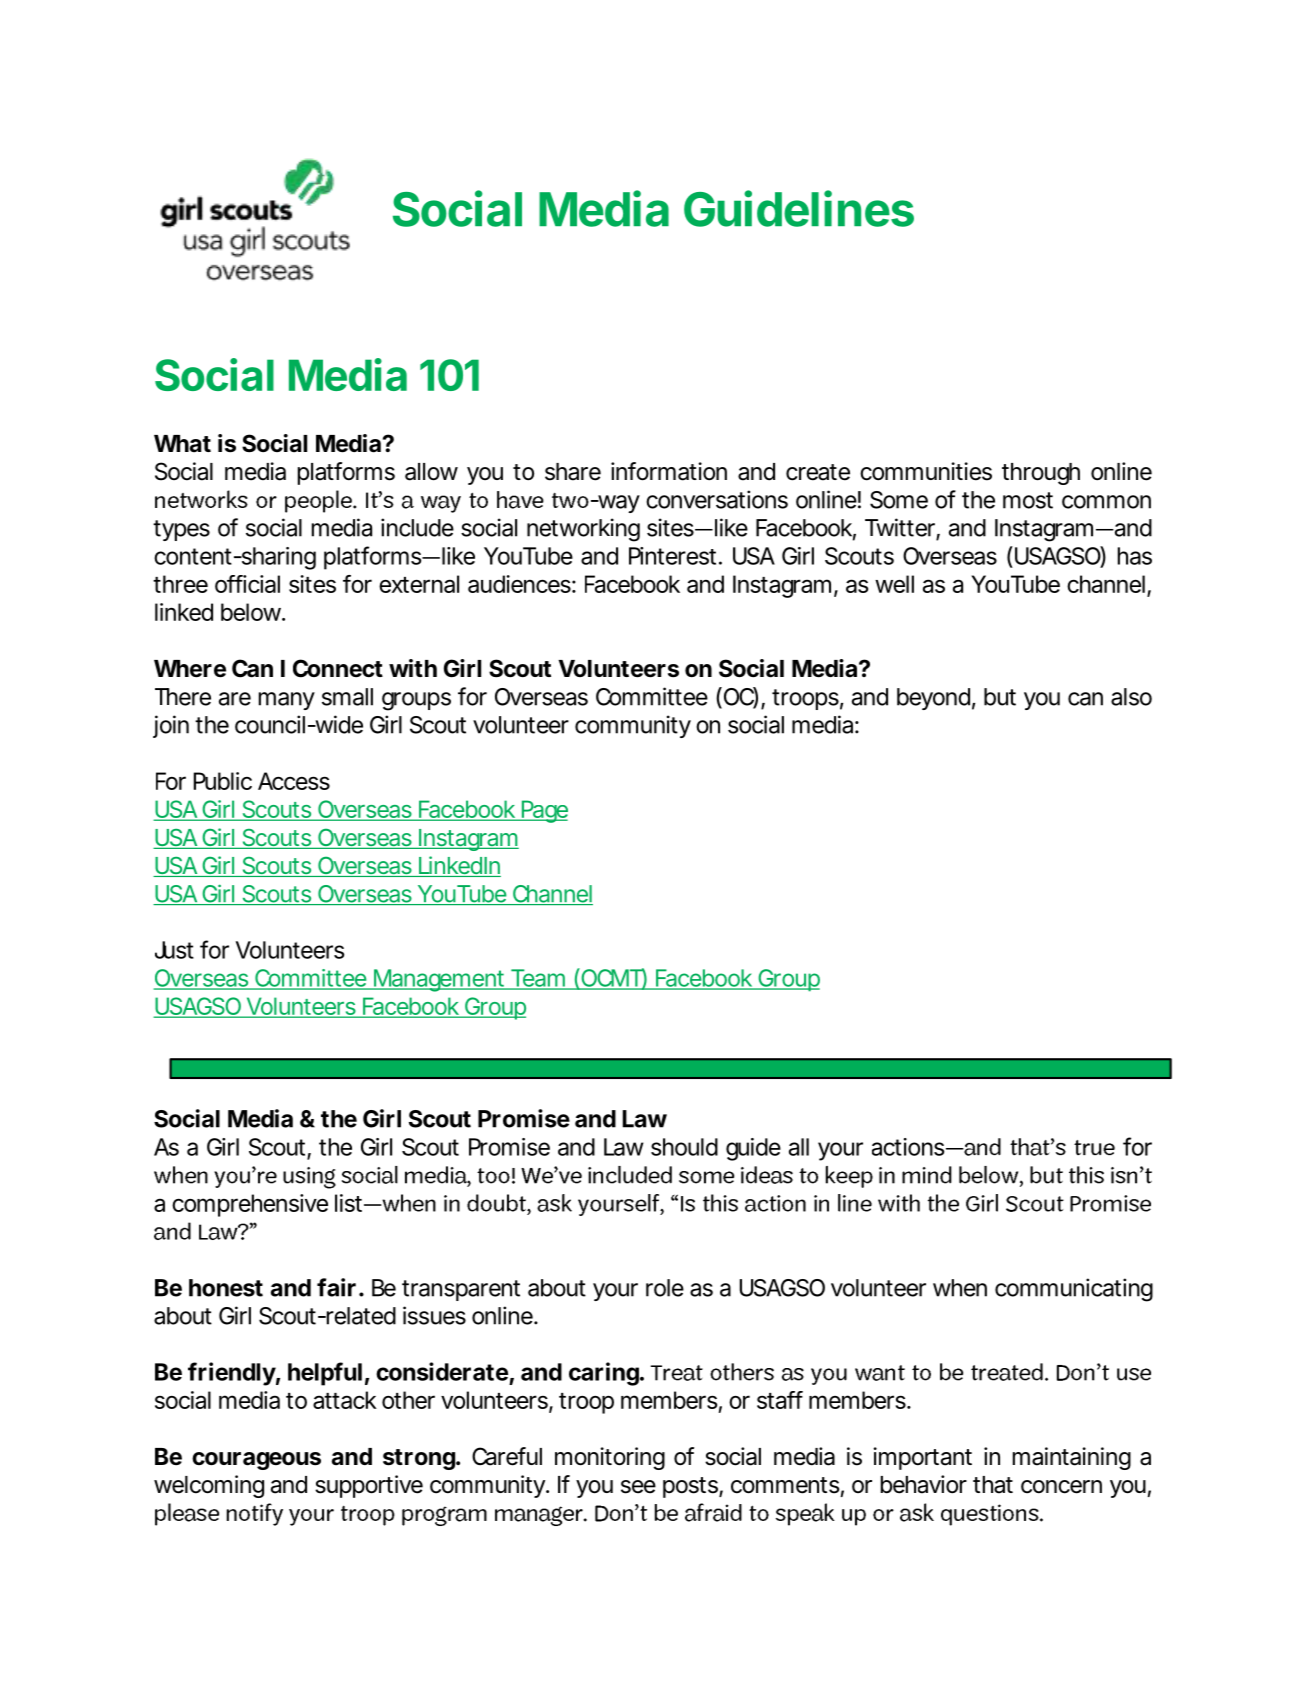  What do you see at coordinates (174, 950) in the screenshot?
I see `Just` at bounding box center [174, 950].
